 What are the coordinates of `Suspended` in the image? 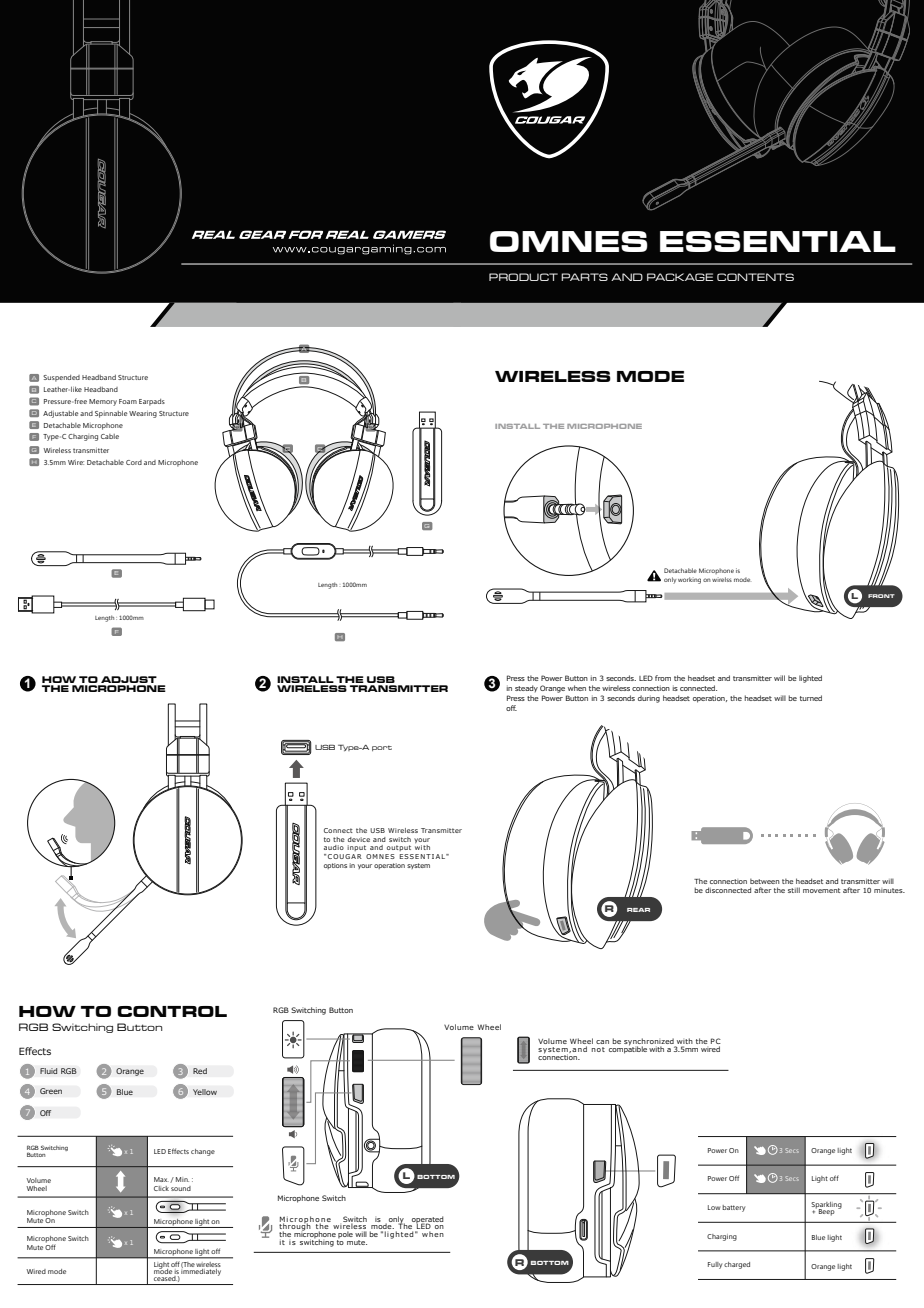 It's located at (61, 378).
